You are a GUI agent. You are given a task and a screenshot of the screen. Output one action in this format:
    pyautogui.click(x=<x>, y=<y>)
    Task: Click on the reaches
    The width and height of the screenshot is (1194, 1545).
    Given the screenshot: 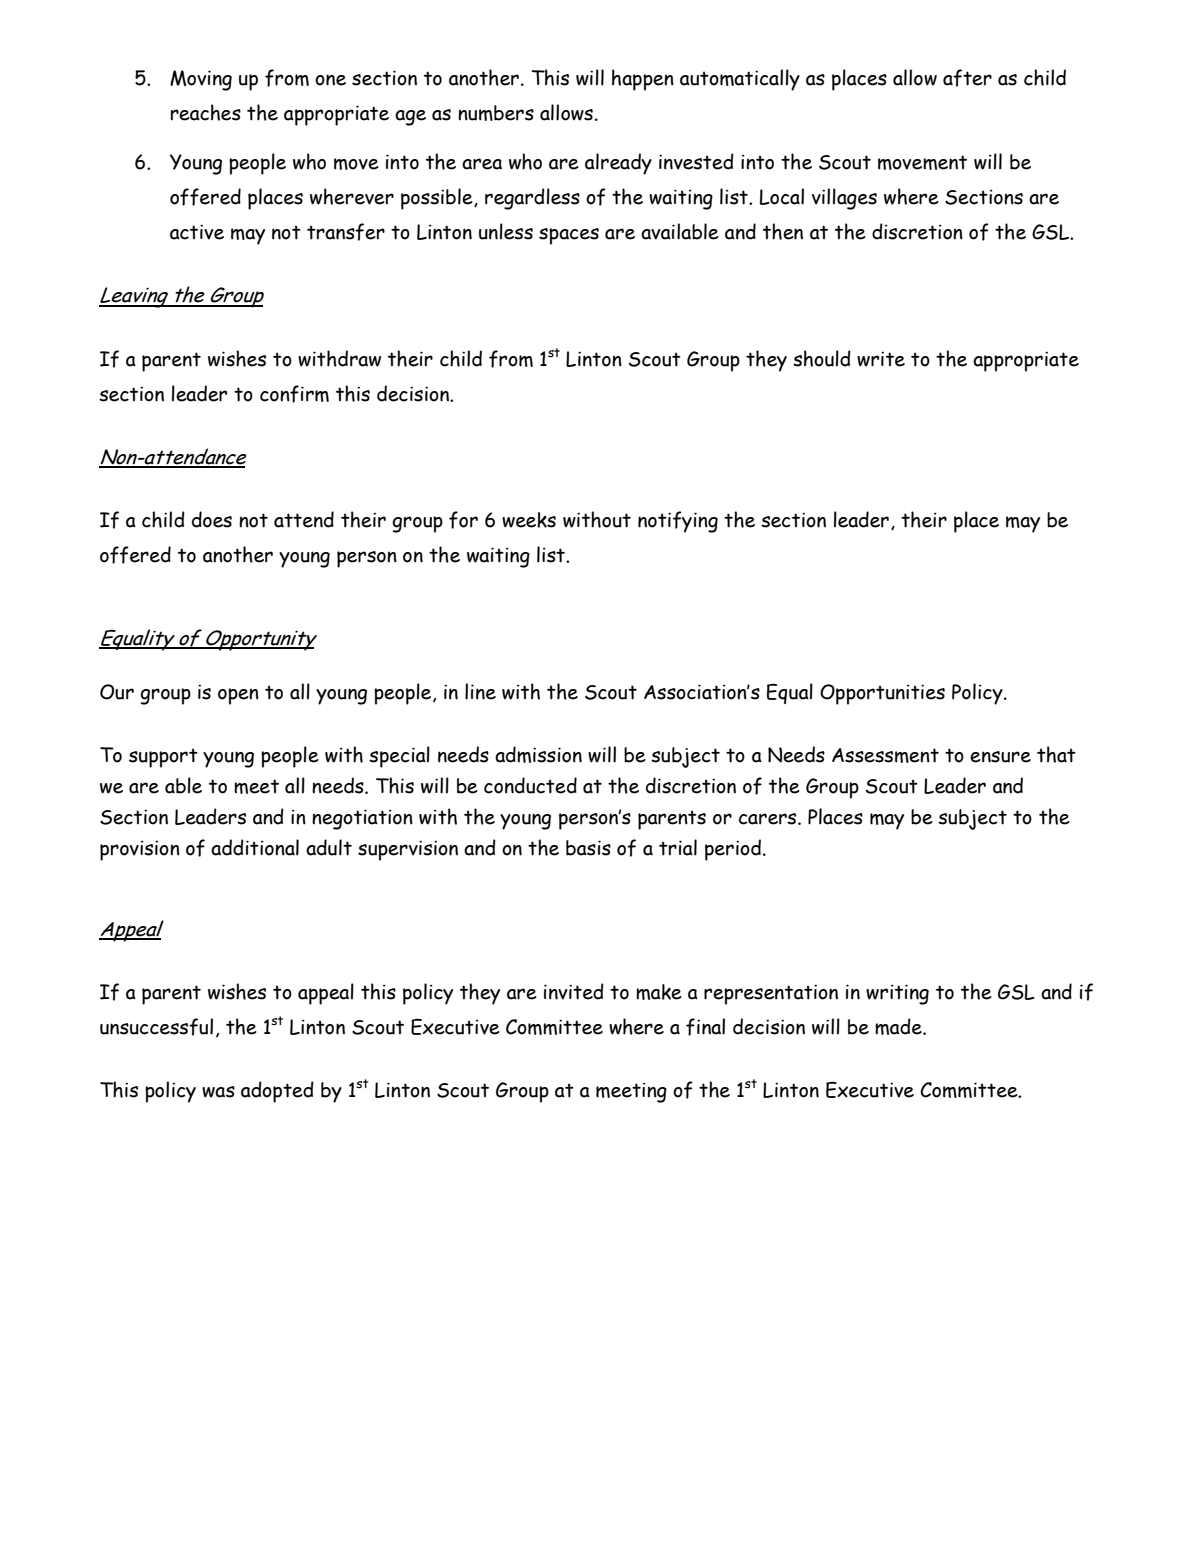 What is the action you would take?
    pyautogui.click(x=206, y=112)
